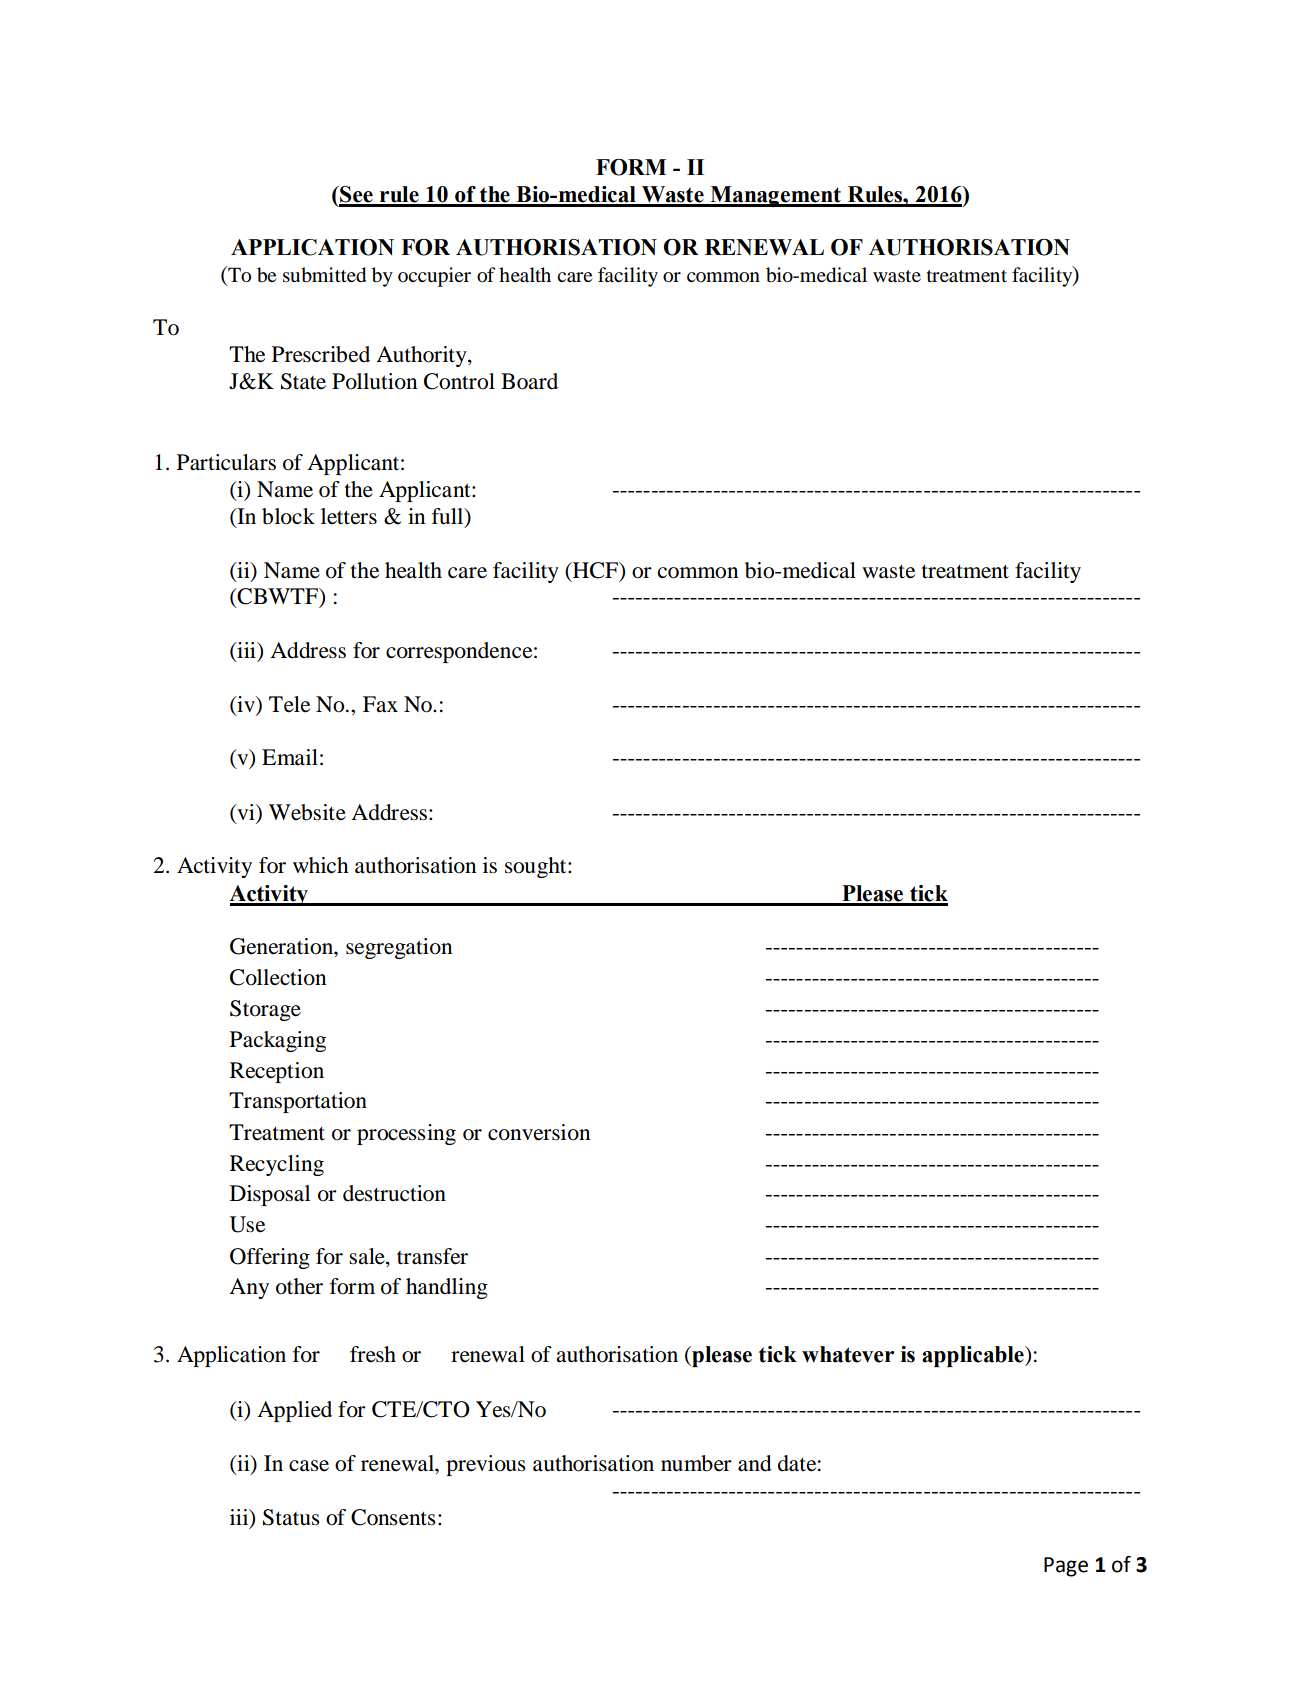  What do you see at coordinates (291, 1517) in the image?
I see `Status` at bounding box center [291, 1517].
